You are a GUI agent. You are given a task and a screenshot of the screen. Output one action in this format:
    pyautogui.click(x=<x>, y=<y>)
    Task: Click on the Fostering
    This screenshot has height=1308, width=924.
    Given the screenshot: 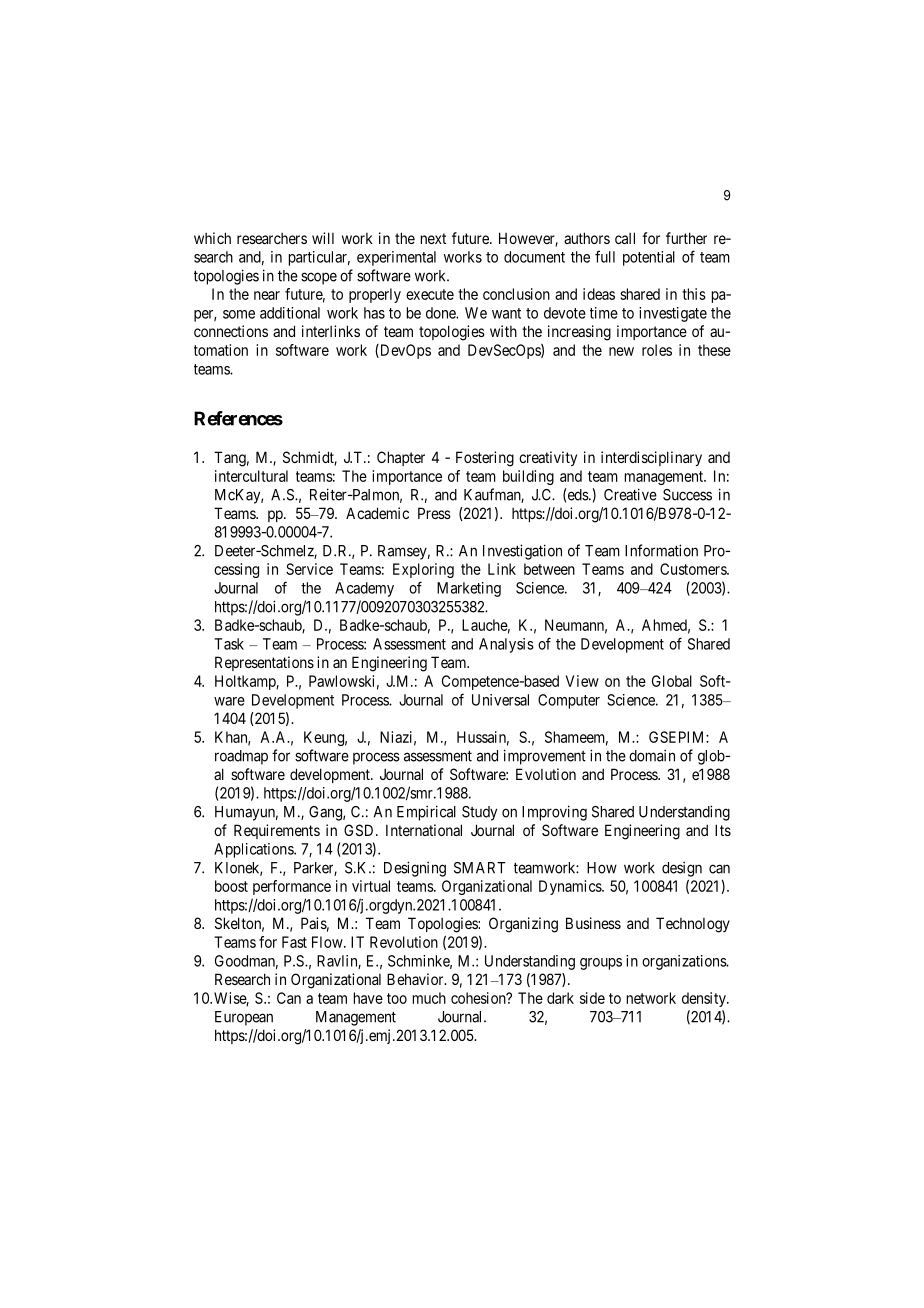 What is the action you would take?
    pyautogui.click(x=485, y=459)
